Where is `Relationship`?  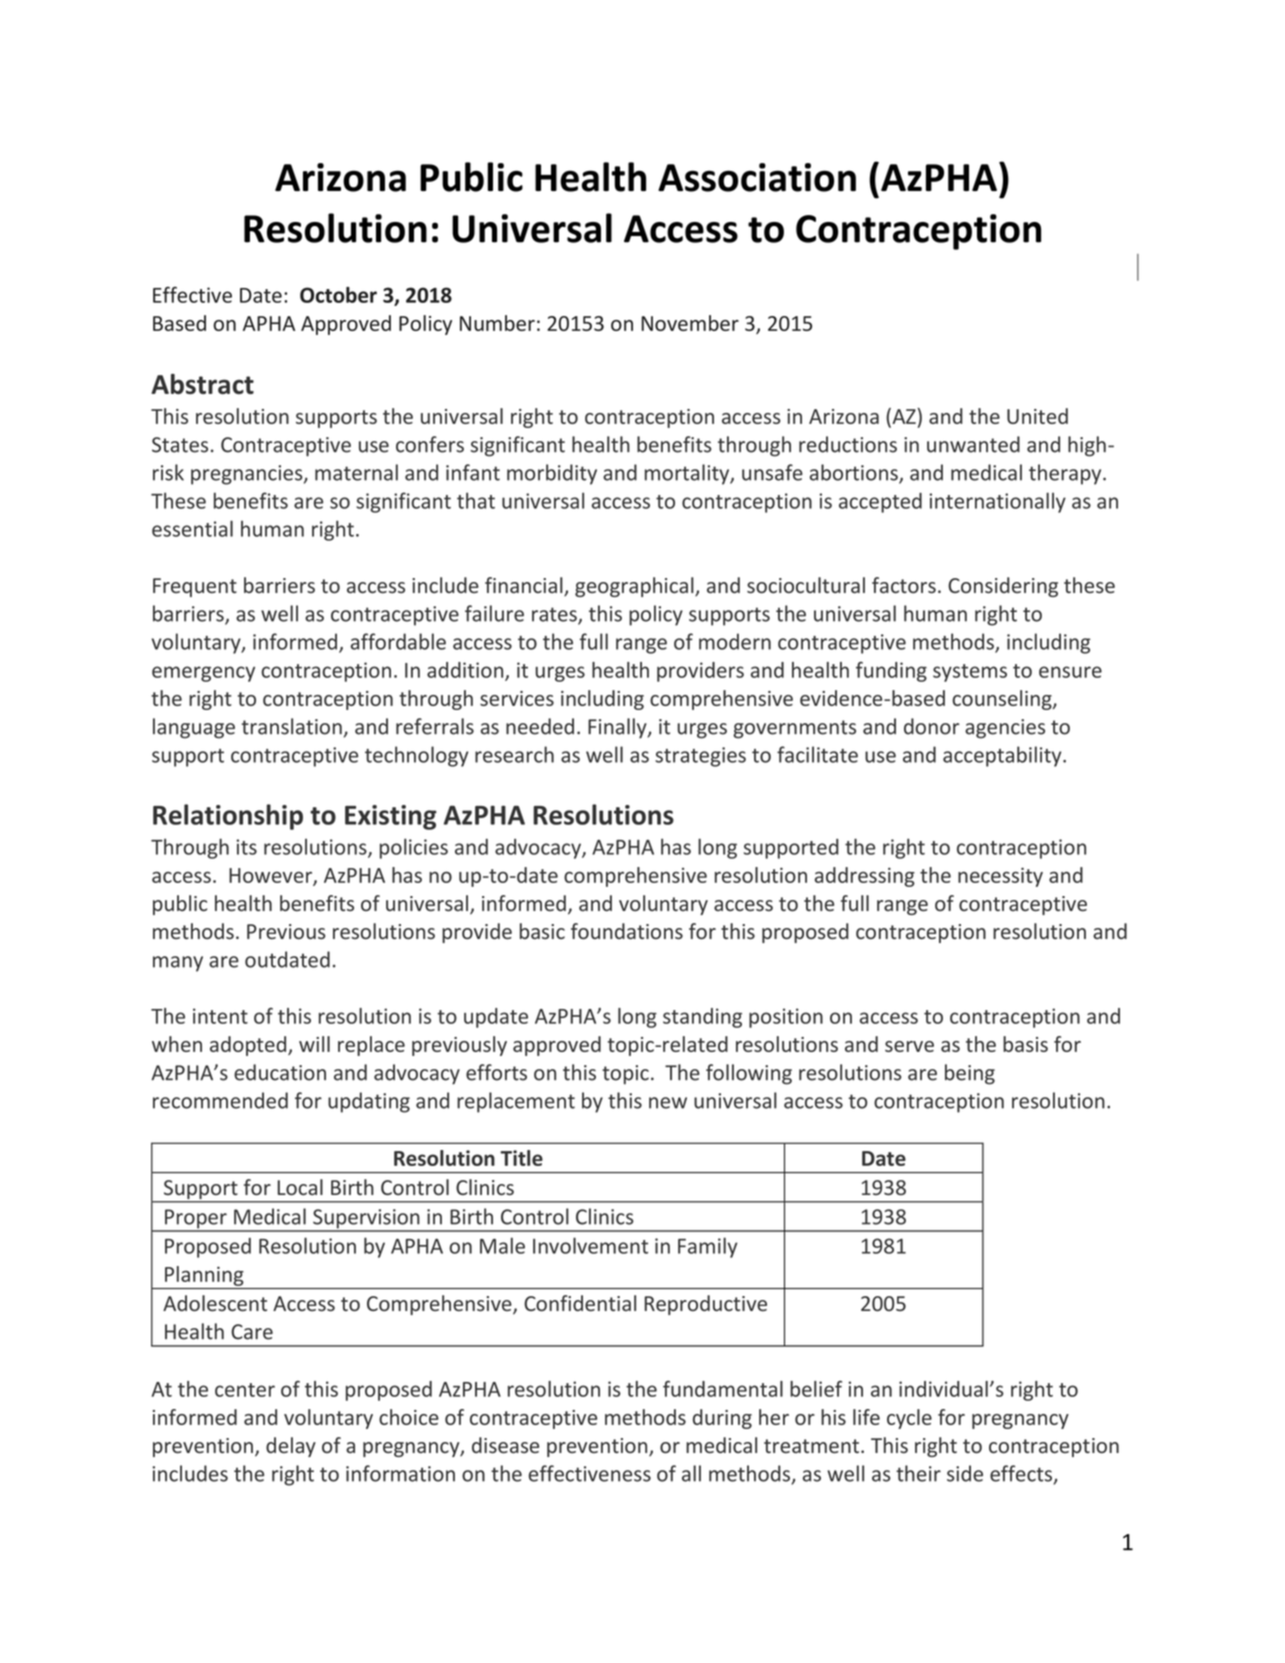 Relationship is located at coordinates (228, 817).
